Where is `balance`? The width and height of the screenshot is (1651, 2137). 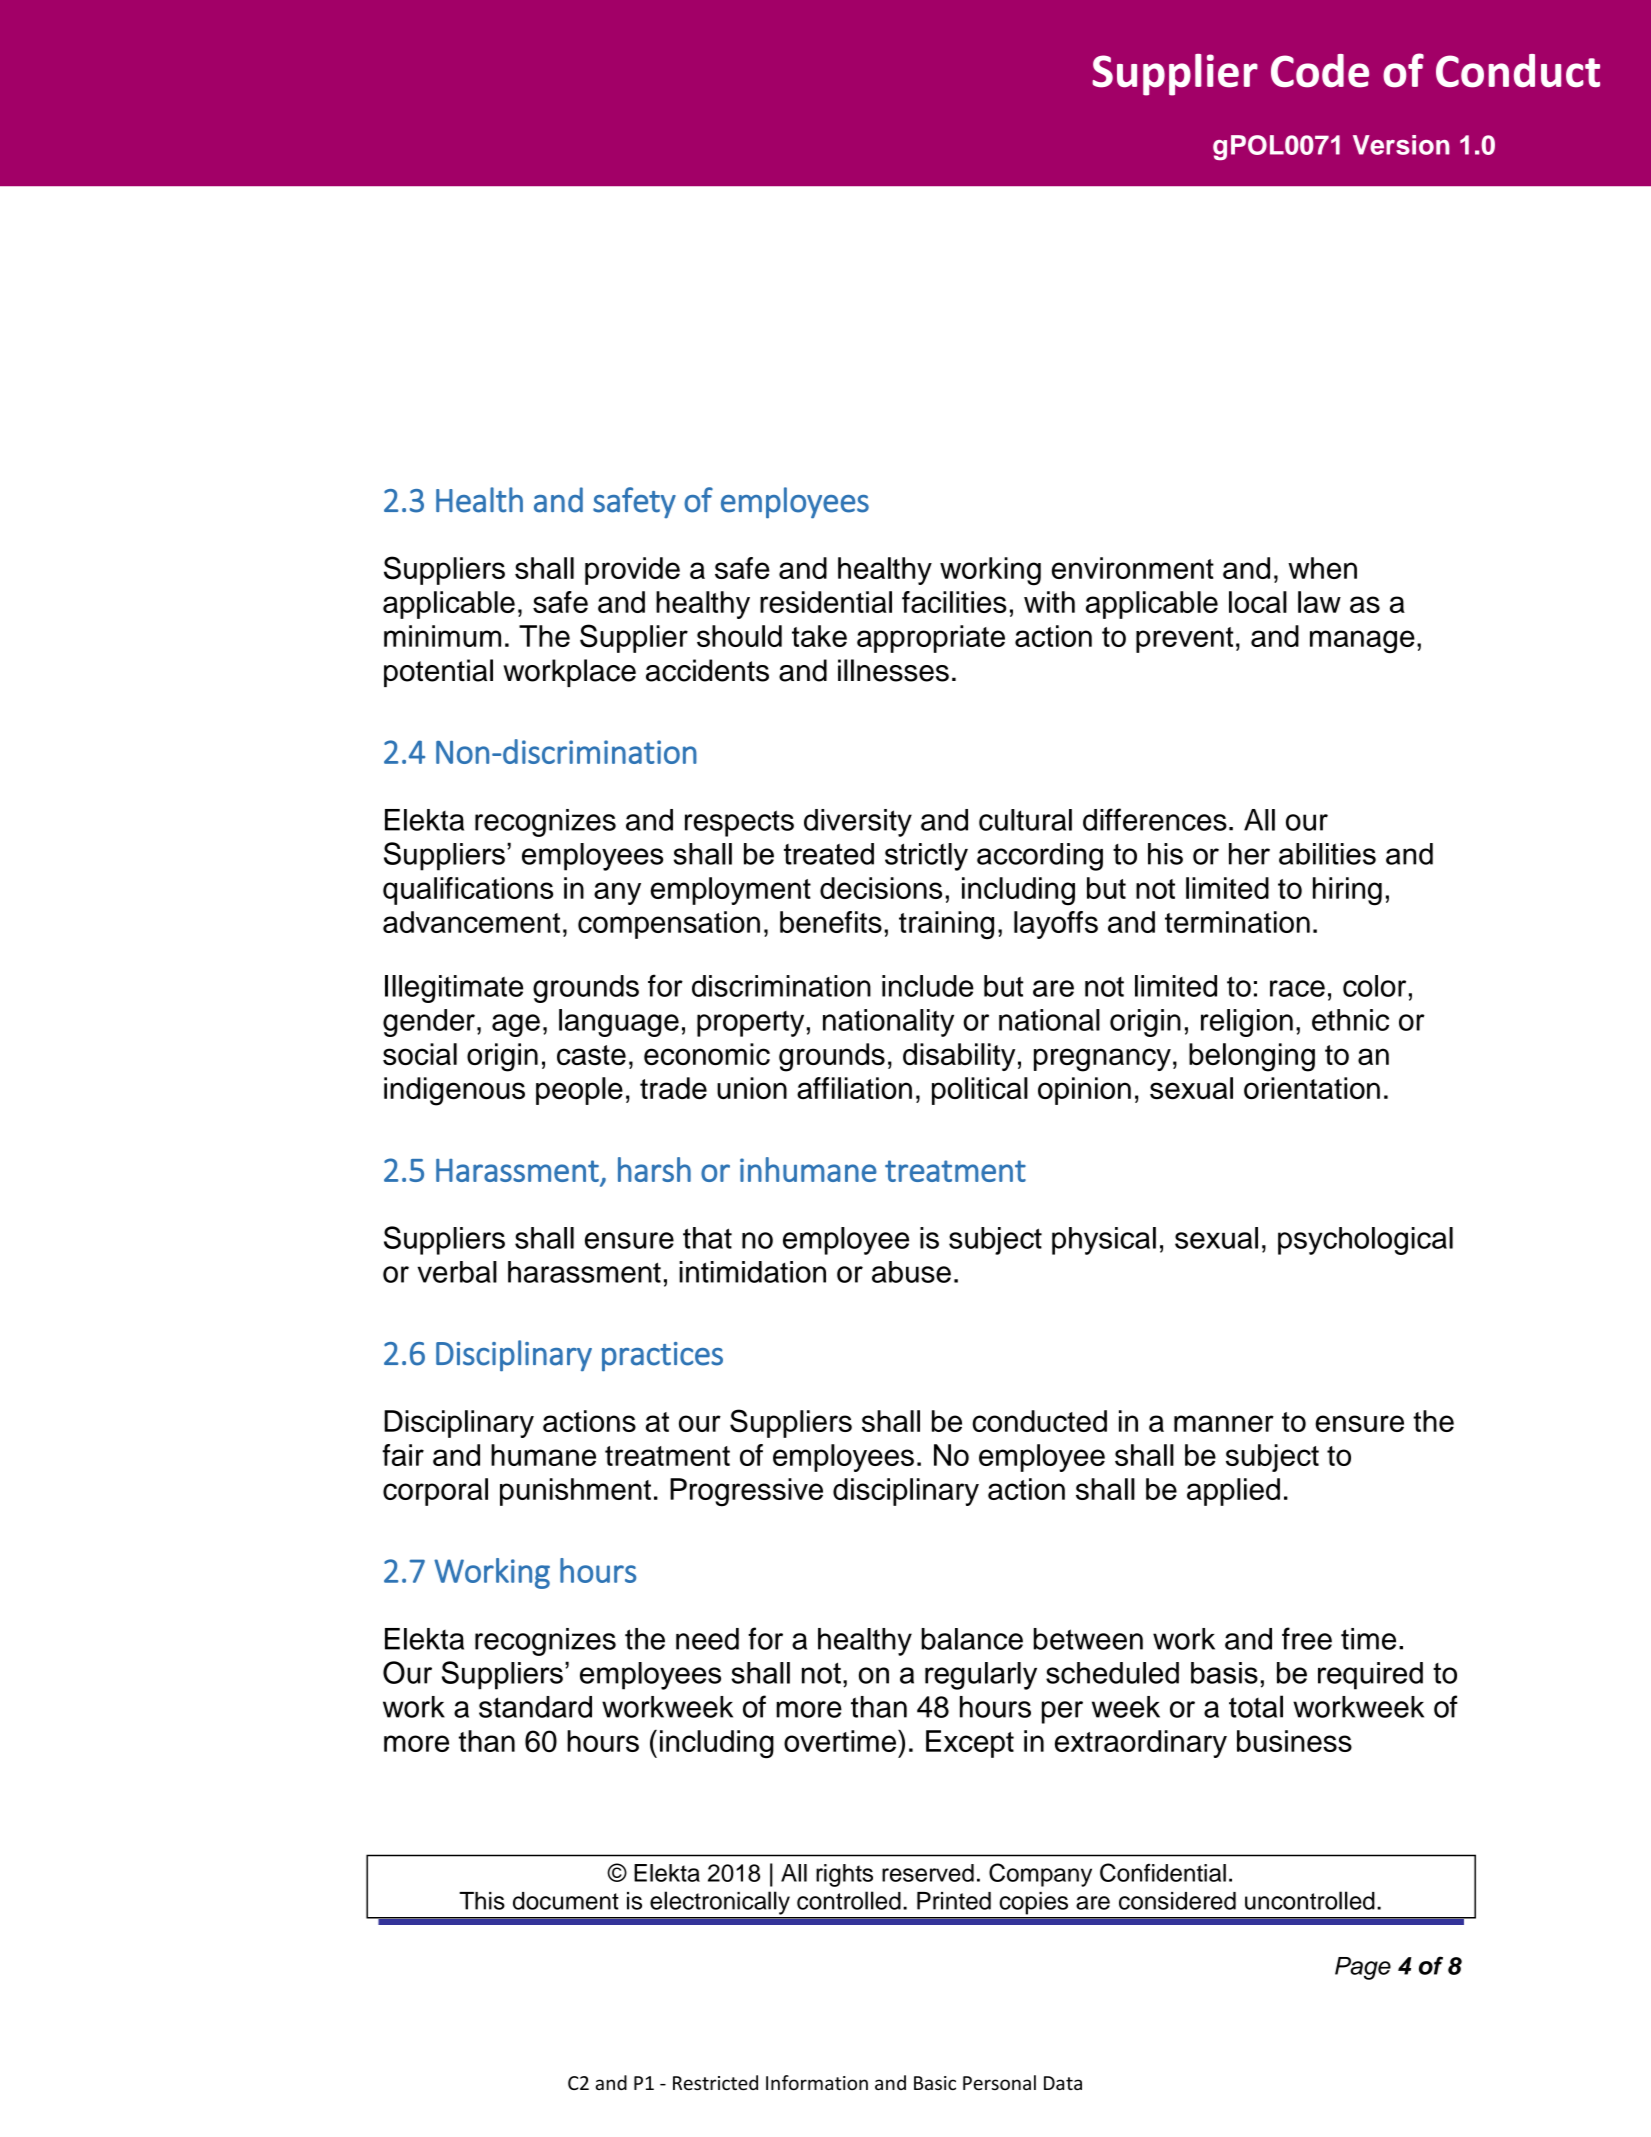 balance is located at coordinates (972, 1639).
